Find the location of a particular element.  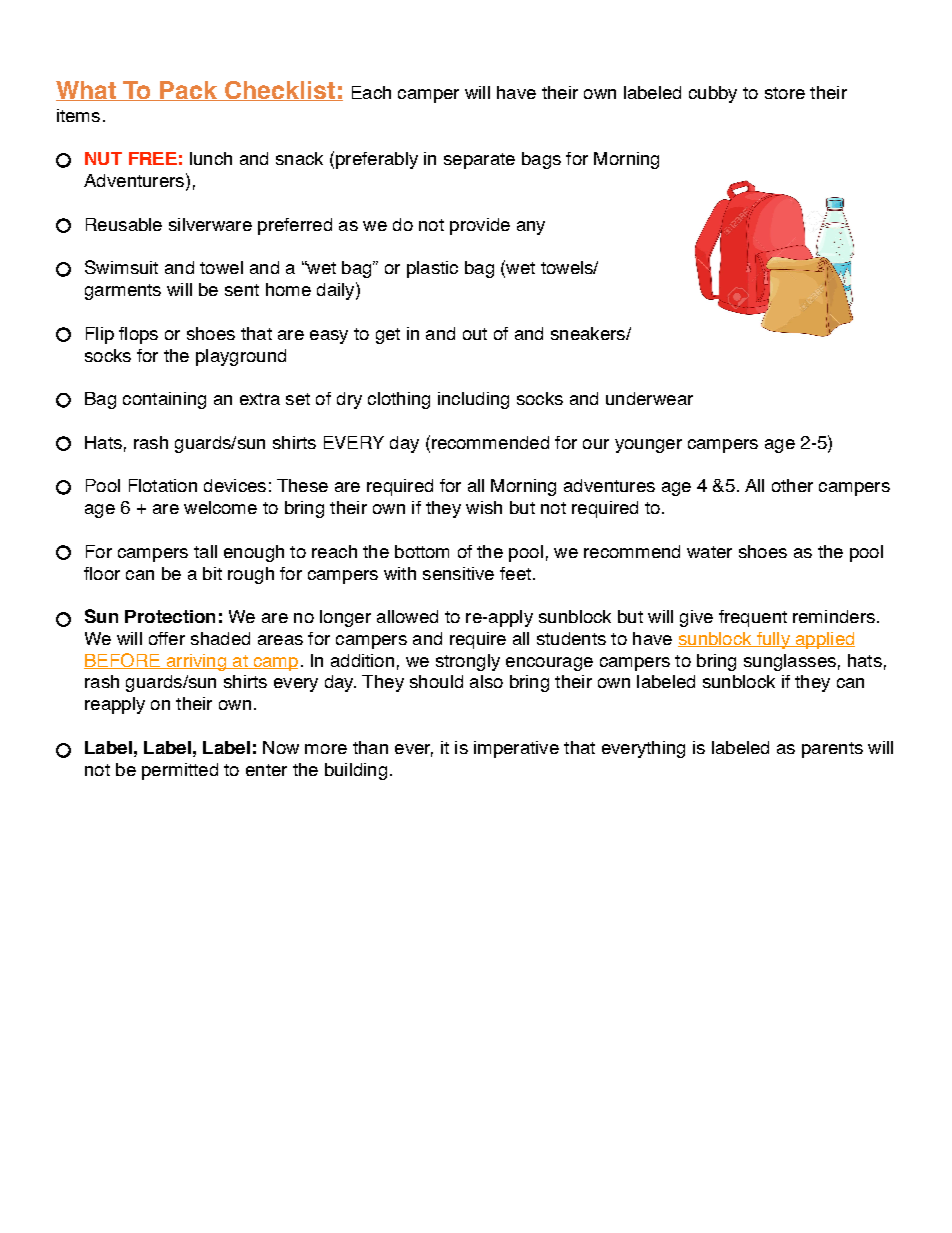

separate is located at coordinates (479, 161).
